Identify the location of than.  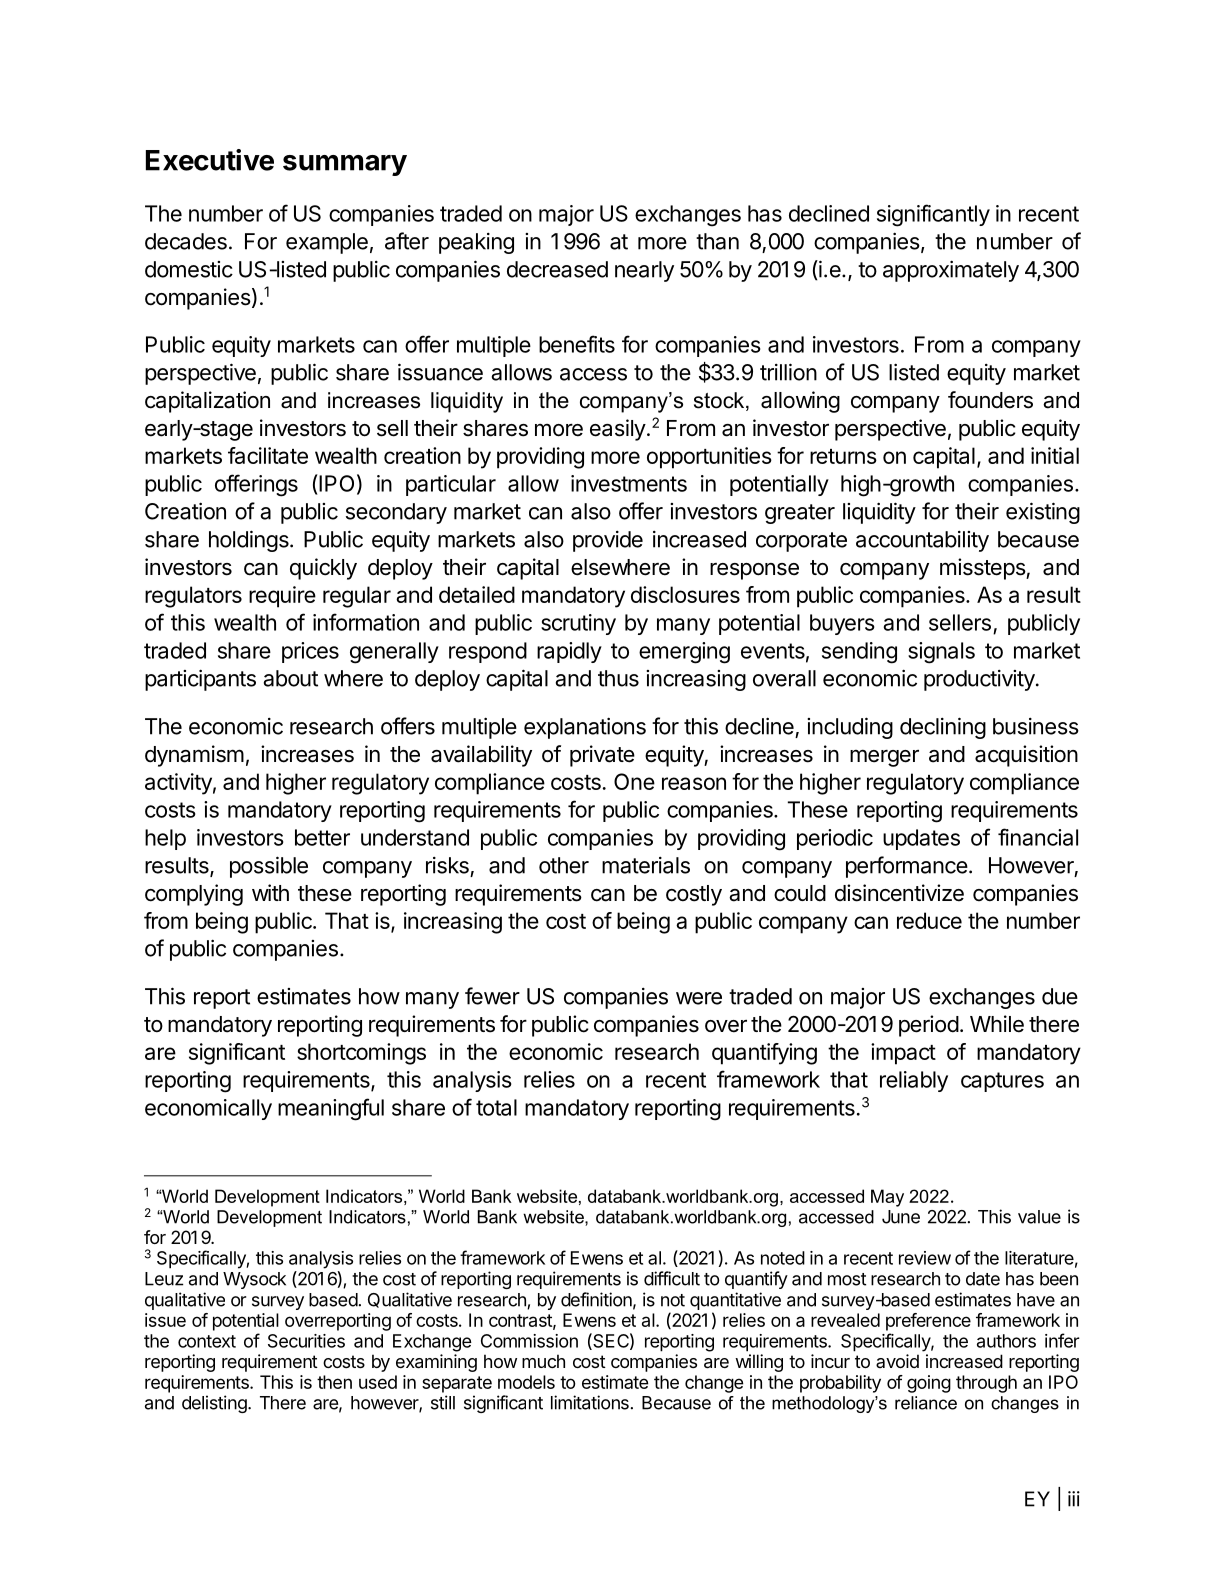
(717, 241).
